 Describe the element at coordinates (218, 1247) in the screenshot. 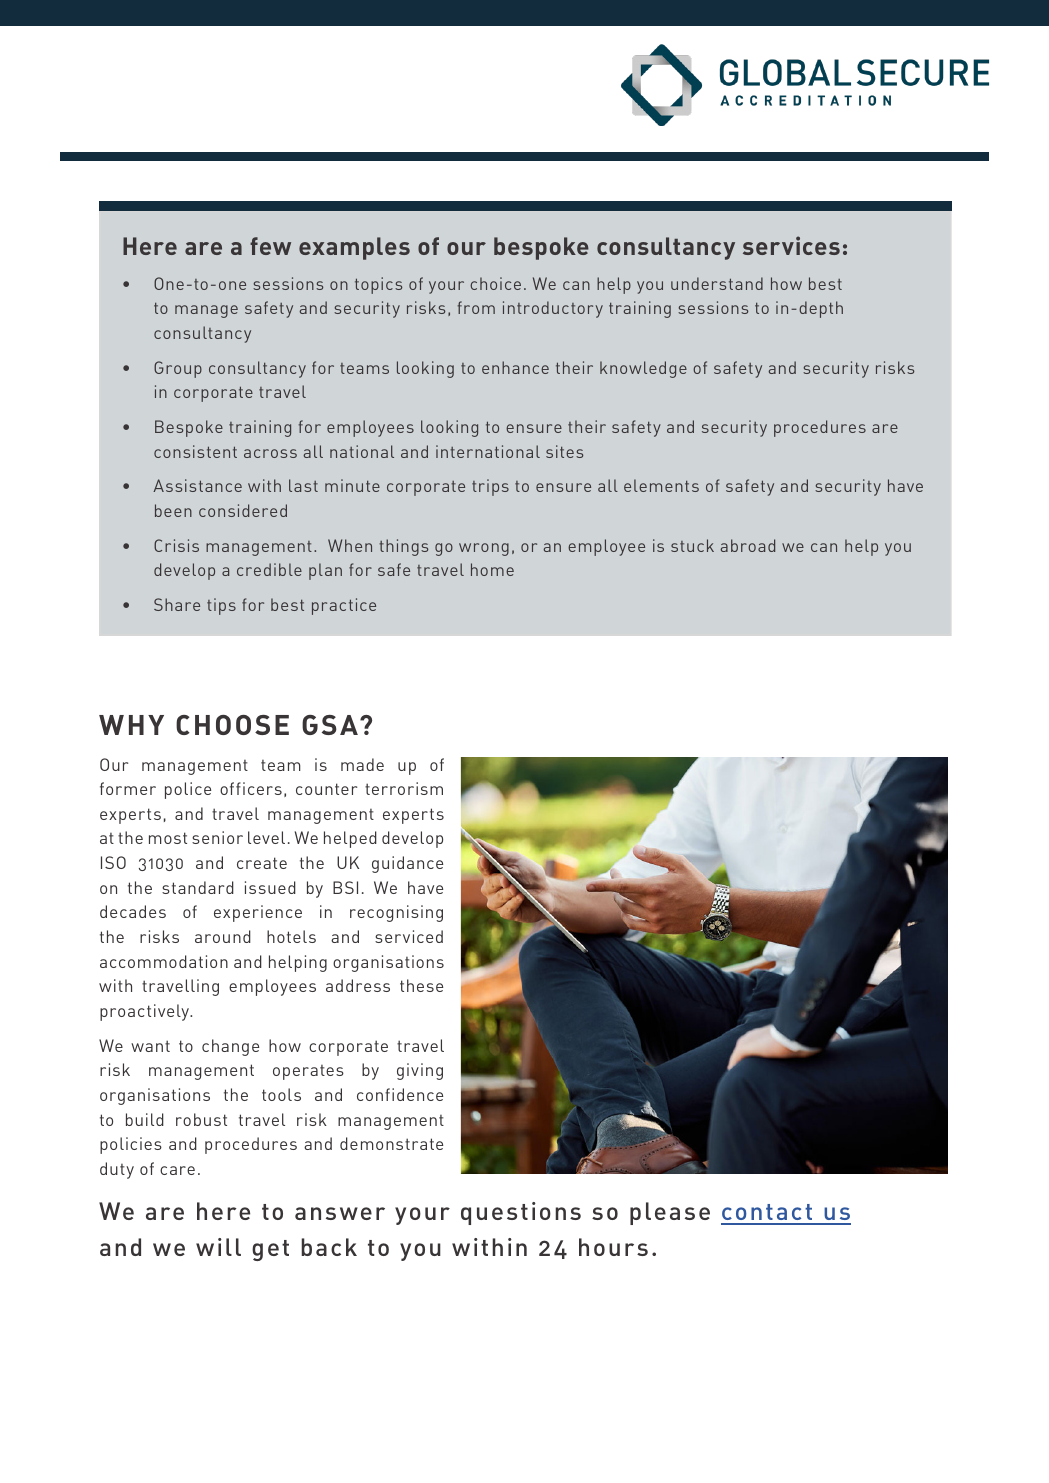

I see `will` at that location.
